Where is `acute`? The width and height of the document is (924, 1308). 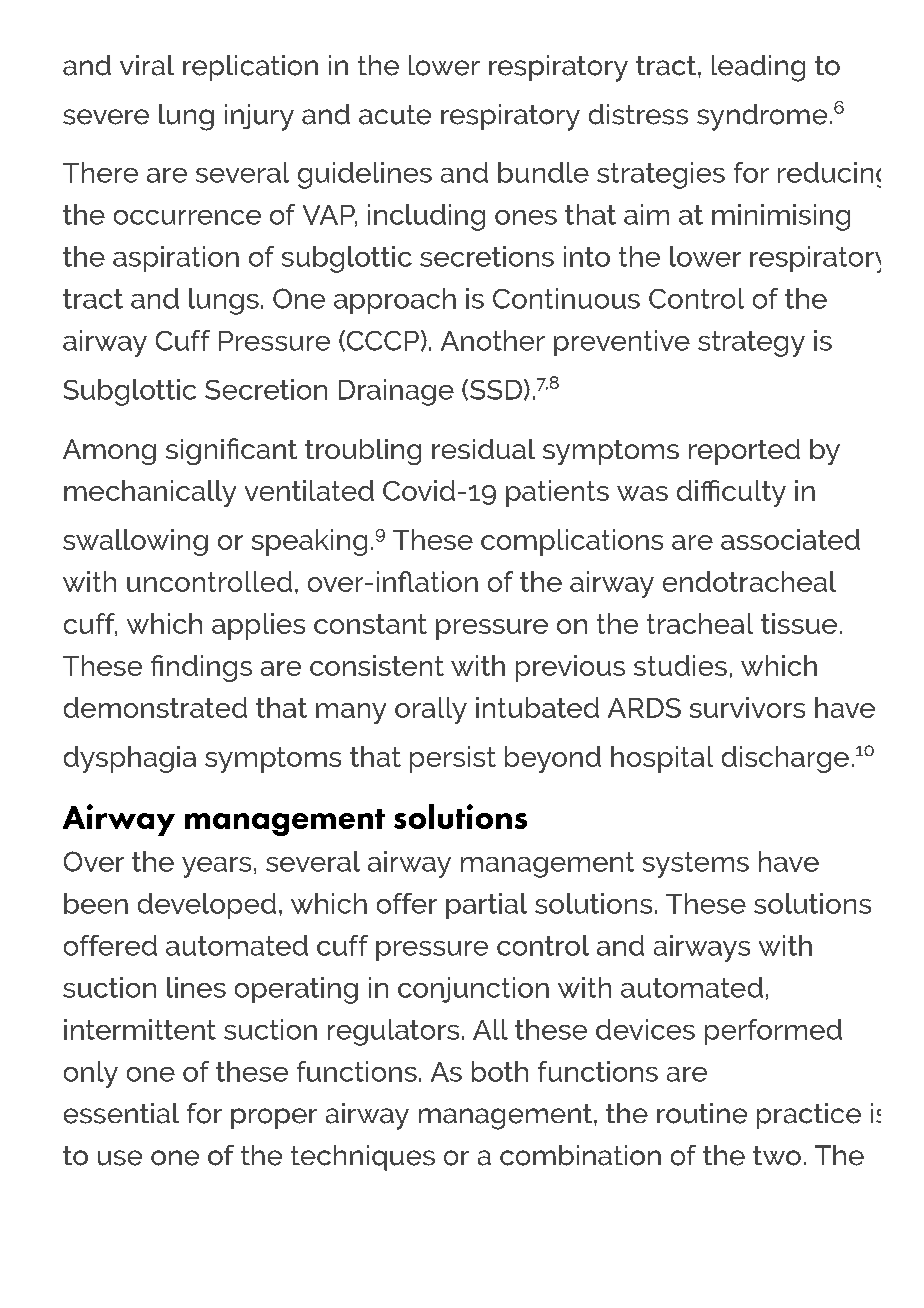
acute is located at coordinates (395, 115).
